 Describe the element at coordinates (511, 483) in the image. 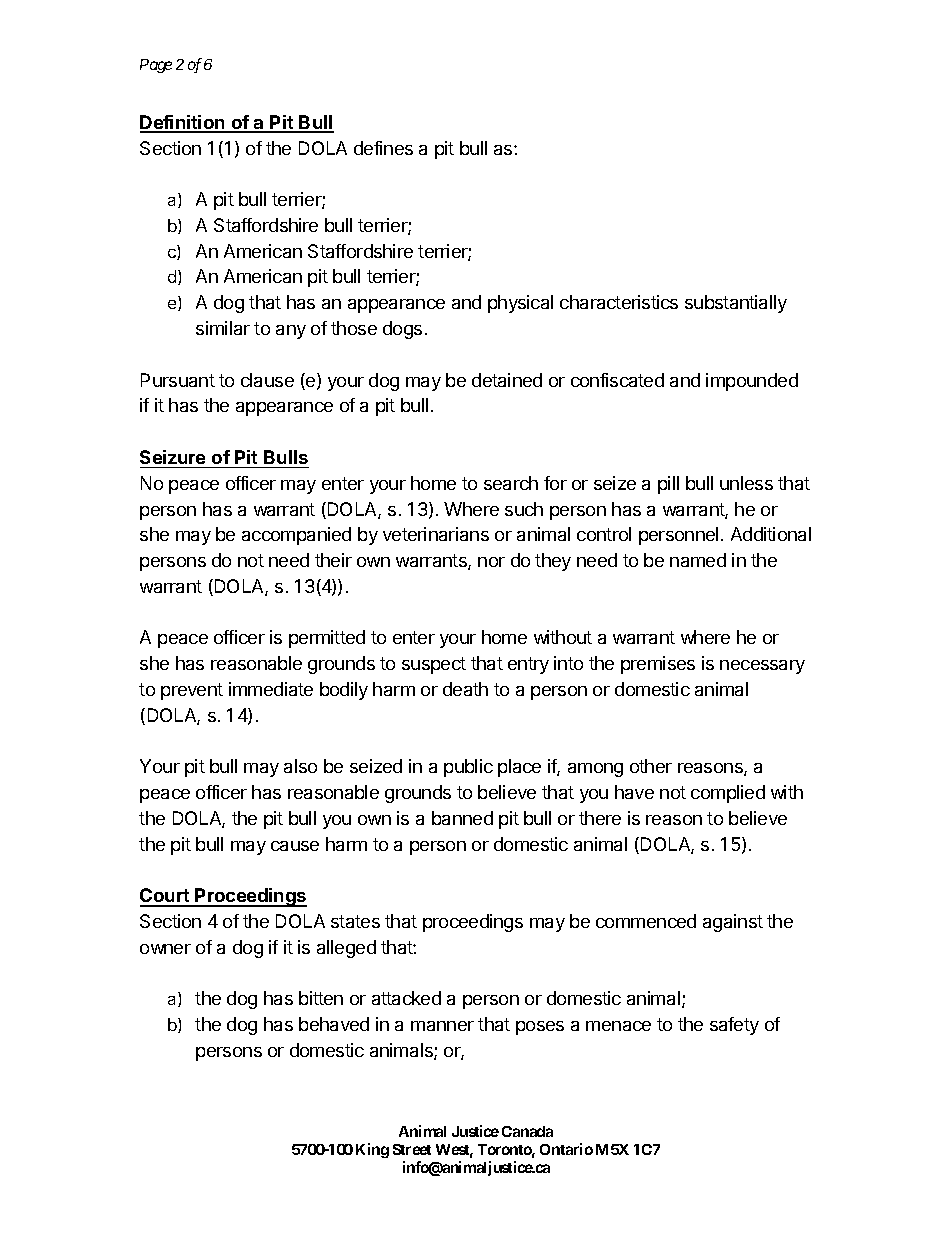

I see `search` at that location.
